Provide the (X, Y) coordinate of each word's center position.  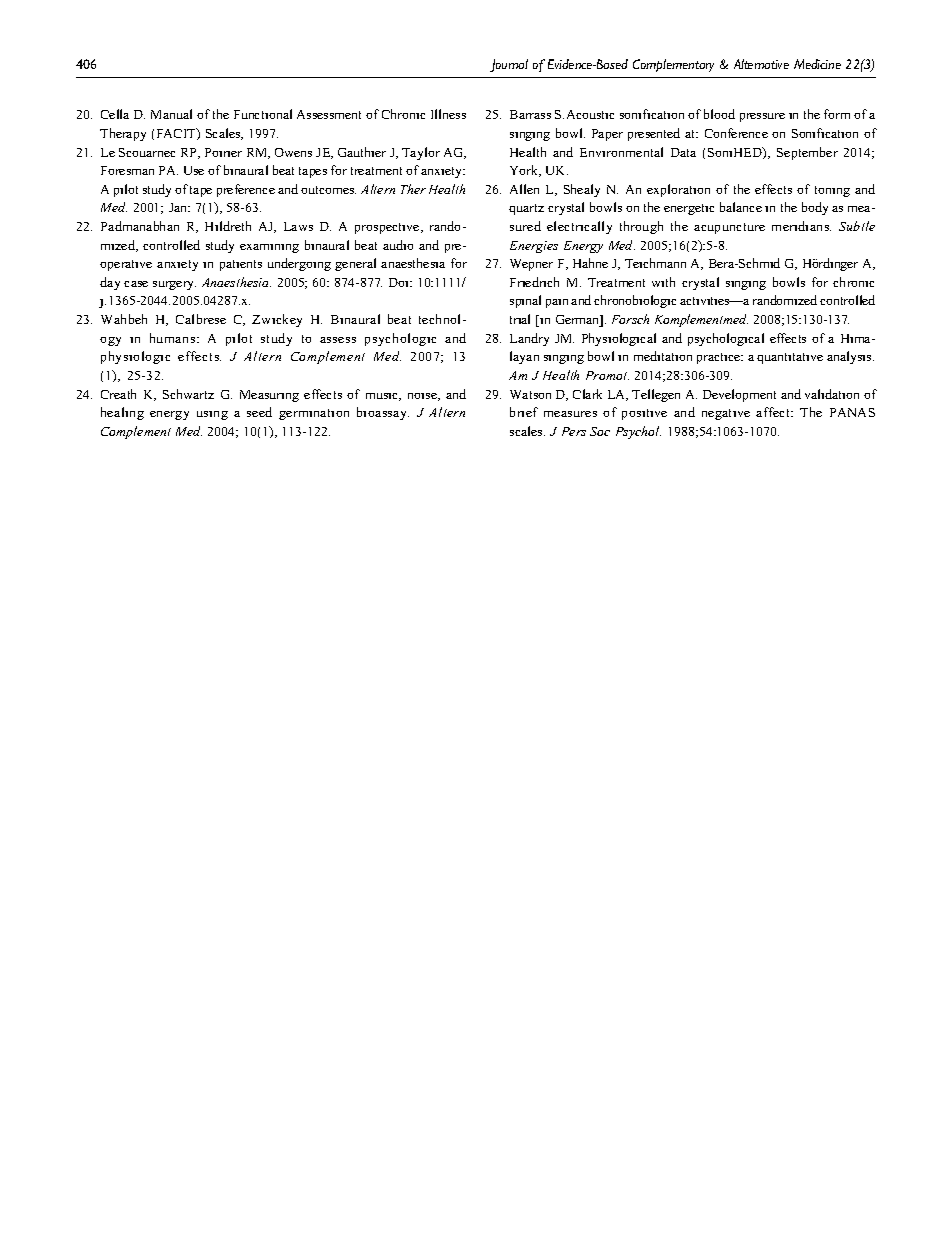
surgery (174, 285)
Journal (509, 65)
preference (246, 190)
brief (524, 412)
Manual (171, 114)
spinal (525, 301)
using (212, 415)
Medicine (817, 64)
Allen (524, 189)
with (663, 282)
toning (832, 191)
